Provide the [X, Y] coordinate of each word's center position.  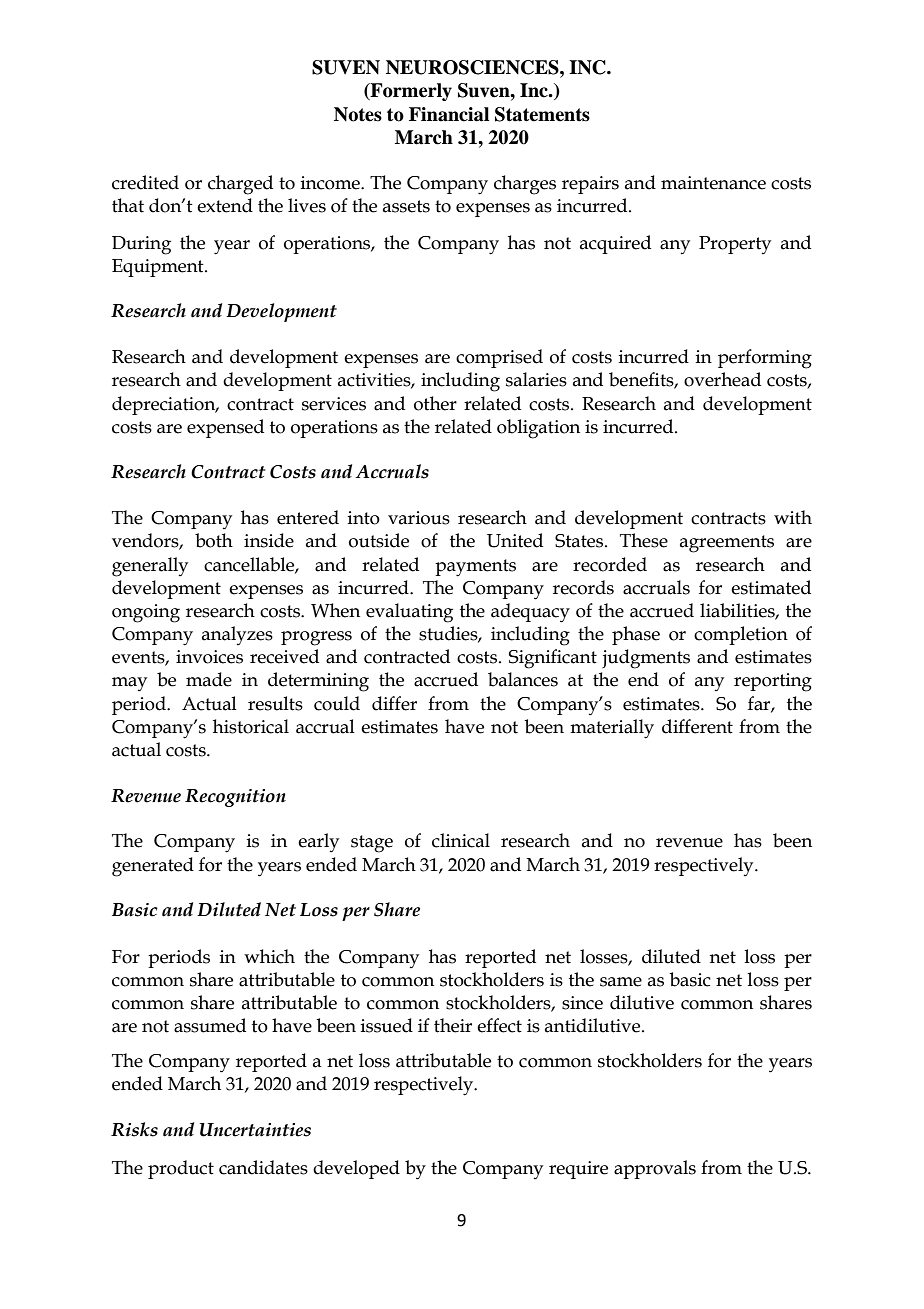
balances [523, 679]
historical [251, 726]
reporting [773, 682]
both [214, 540]
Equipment [159, 268]
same [621, 982]
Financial [449, 114]
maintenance [713, 183]
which [269, 956]
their [453, 1025]
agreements [727, 544]
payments [475, 568]
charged [240, 185]
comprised [499, 358]
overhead [722, 379]
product [181, 1169]
